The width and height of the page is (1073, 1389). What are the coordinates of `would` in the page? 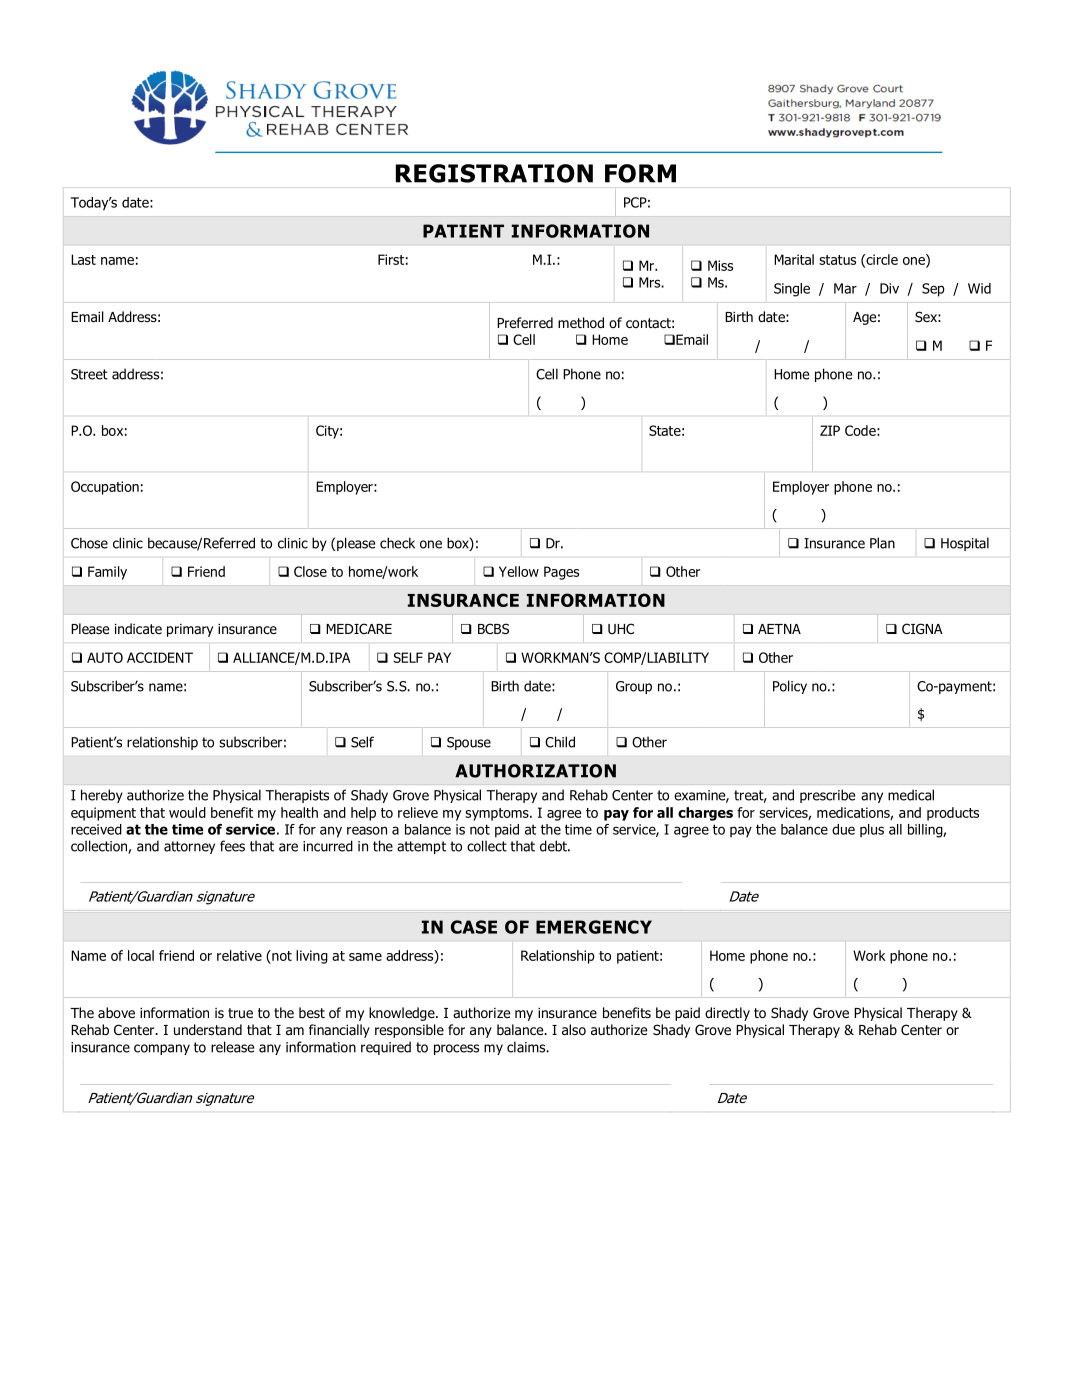 It's located at (187, 812).
